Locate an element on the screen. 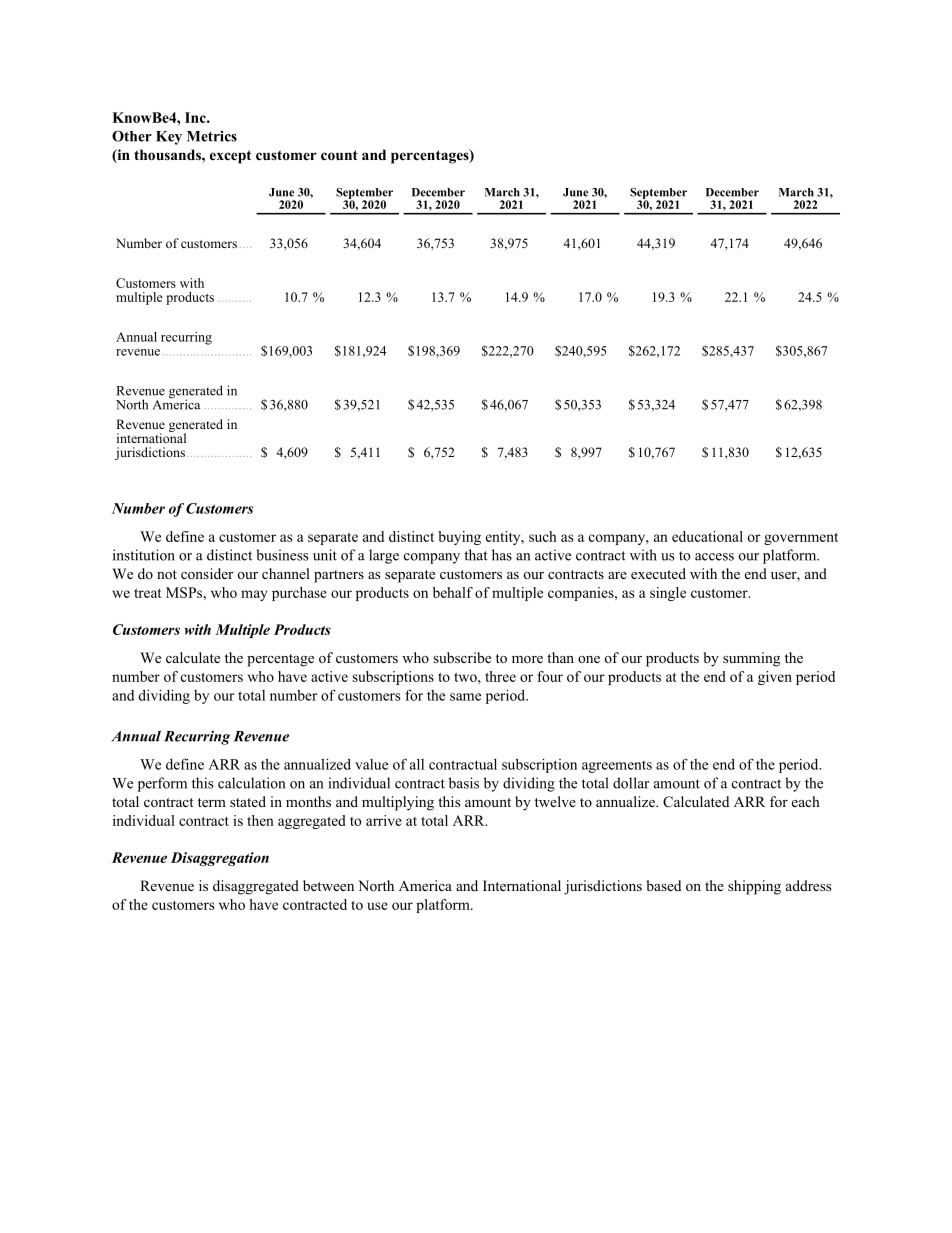  arrive is located at coordinates (384, 820).
